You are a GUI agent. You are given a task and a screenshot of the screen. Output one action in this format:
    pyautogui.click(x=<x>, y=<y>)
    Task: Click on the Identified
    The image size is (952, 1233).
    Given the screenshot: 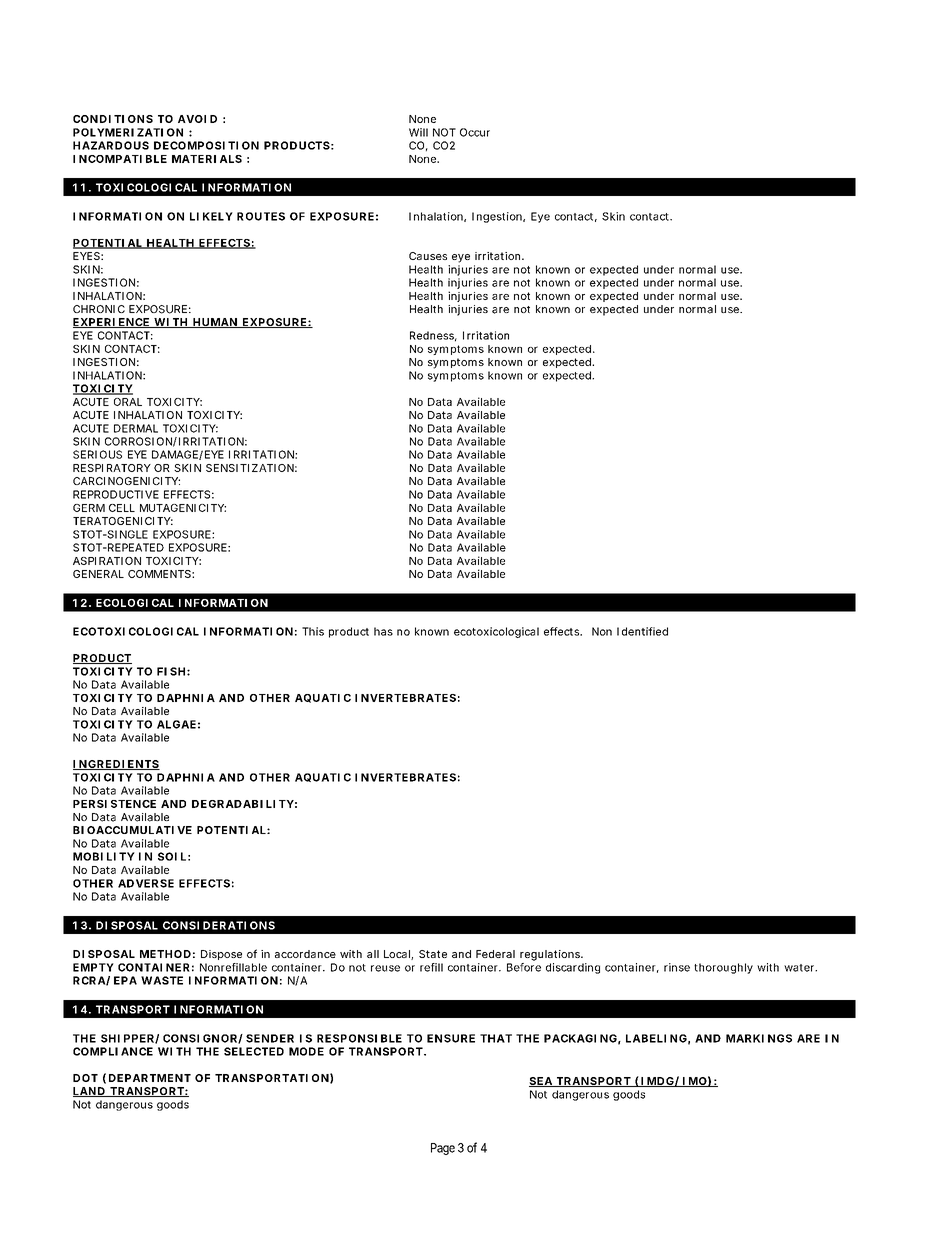 What is the action you would take?
    pyautogui.click(x=642, y=631)
